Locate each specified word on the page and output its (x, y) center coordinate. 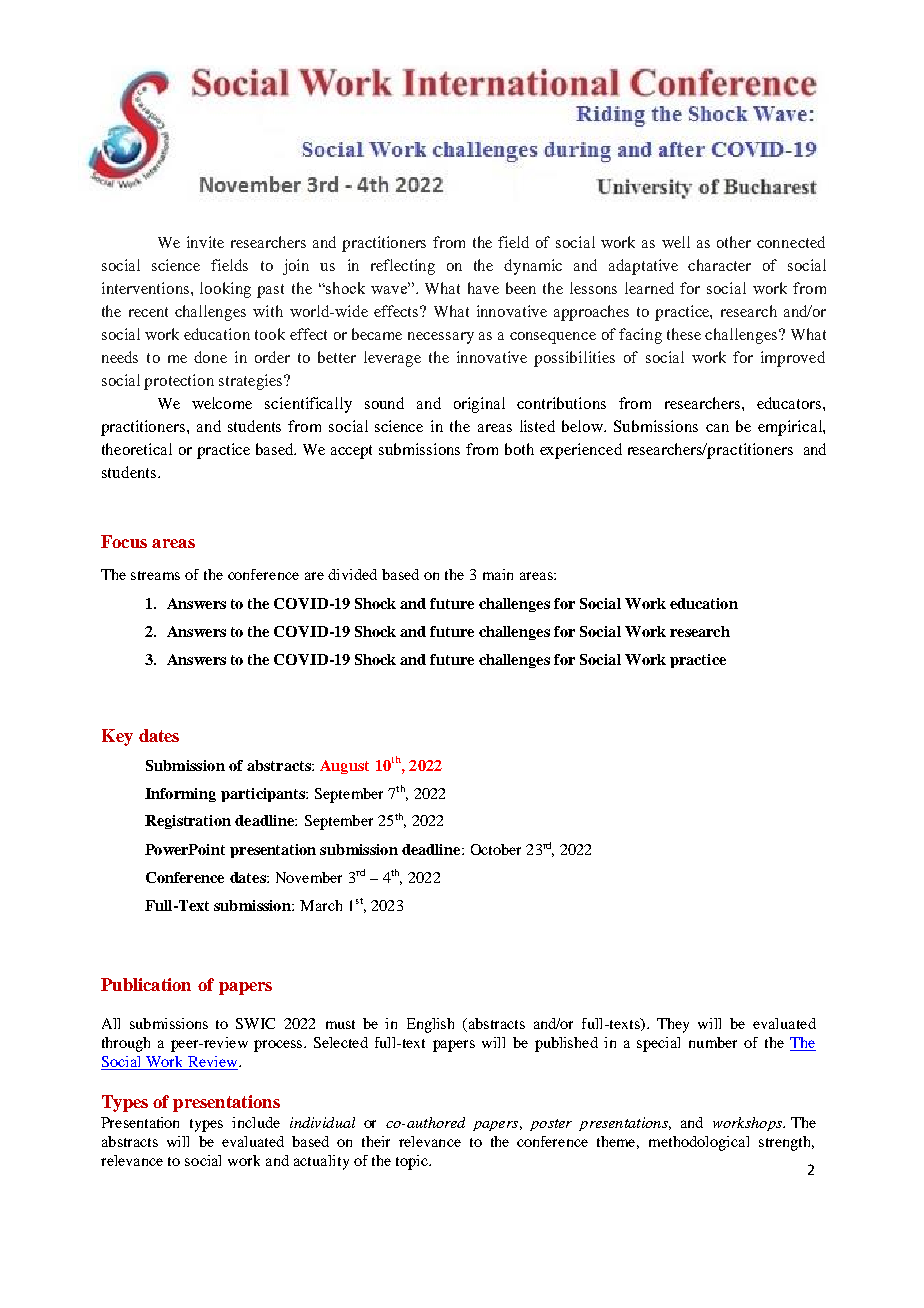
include (256, 1122)
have (483, 288)
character (719, 265)
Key (117, 737)
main (498, 574)
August (344, 767)
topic (413, 1162)
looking (225, 290)
